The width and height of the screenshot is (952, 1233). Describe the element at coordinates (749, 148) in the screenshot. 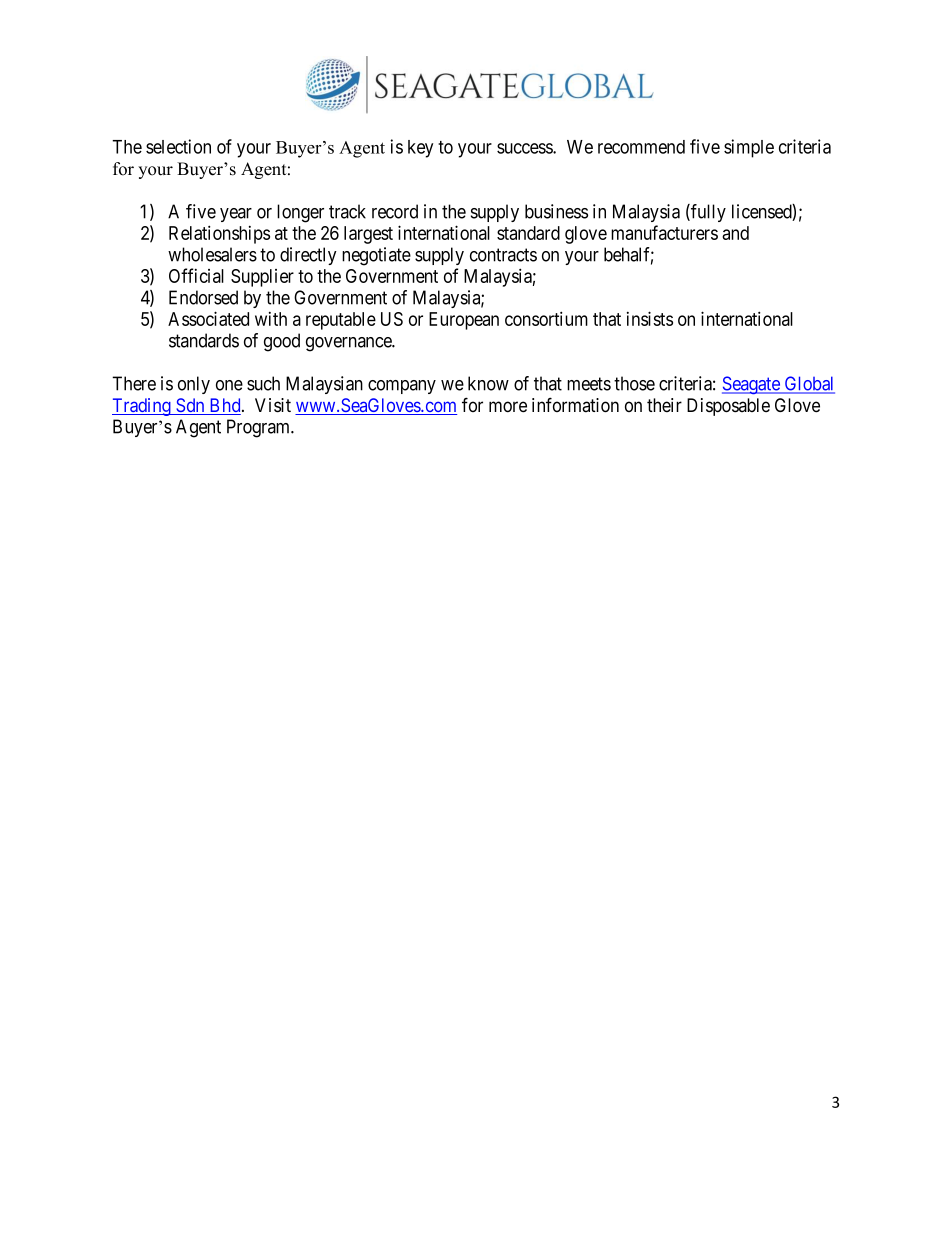

I see `simple` at that location.
